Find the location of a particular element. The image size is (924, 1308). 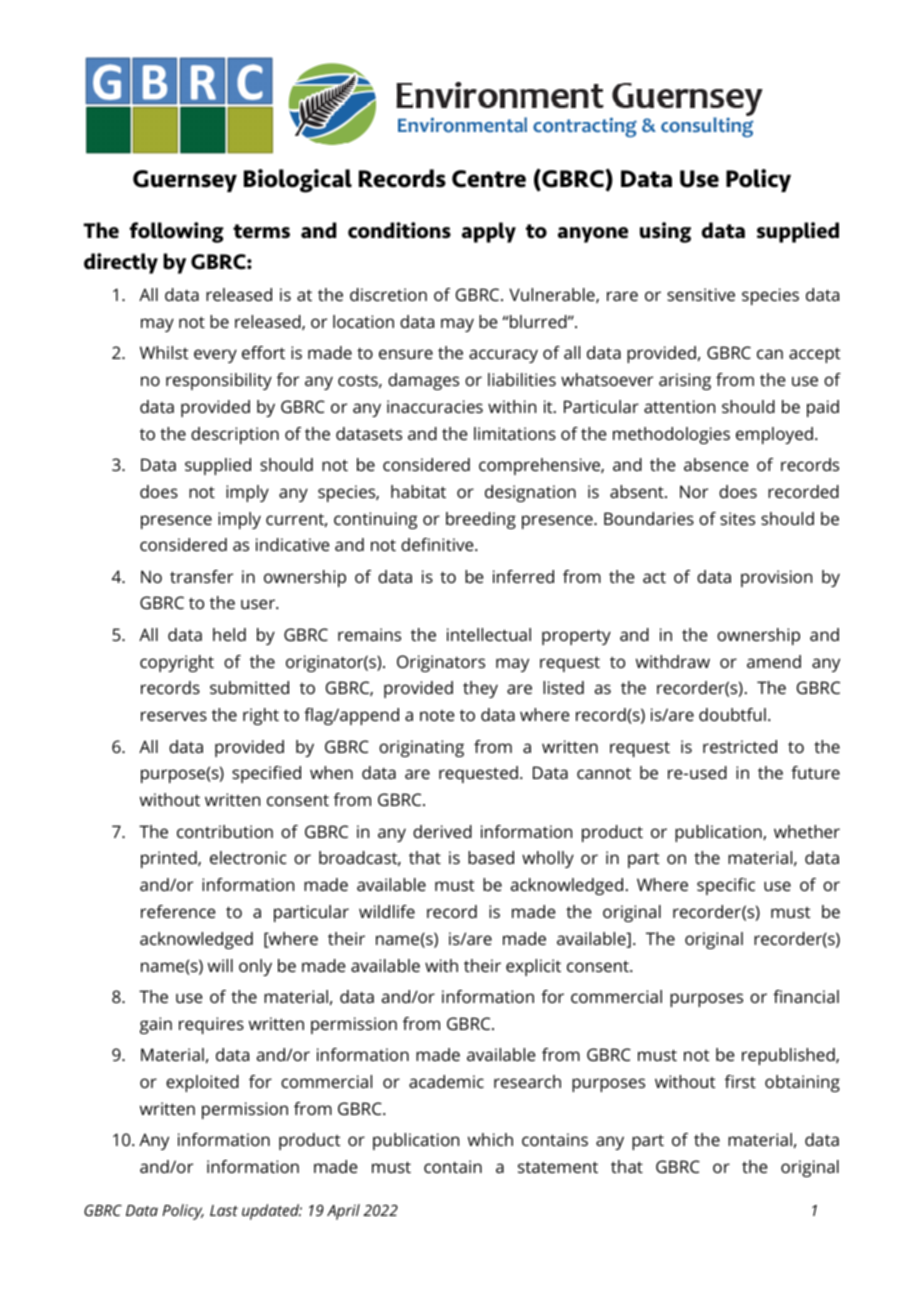

breeding is located at coordinates (481, 520).
